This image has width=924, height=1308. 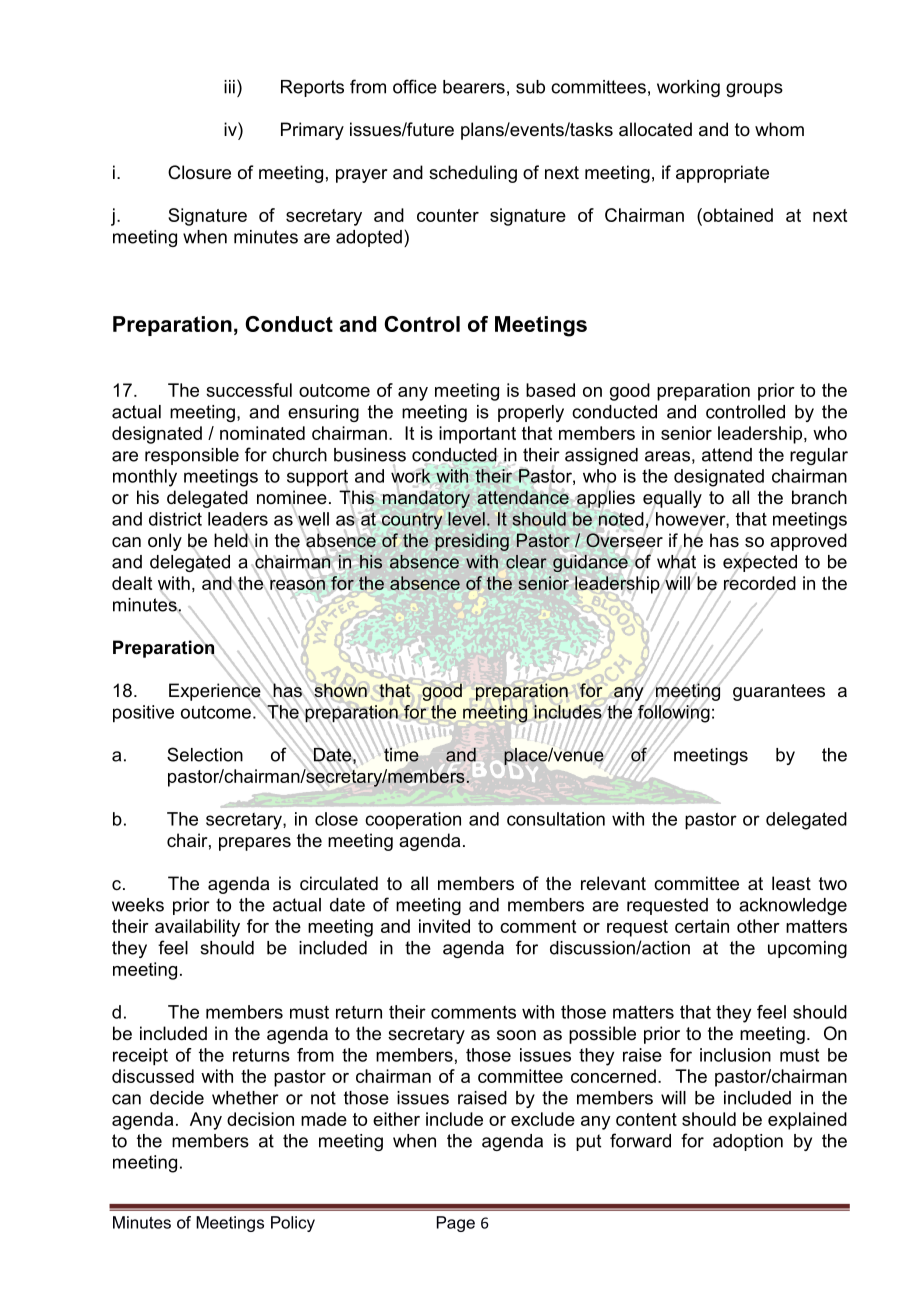 What do you see at coordinates (526, 562) in the image?
I see `clear` at bounding box center [526, 562].
